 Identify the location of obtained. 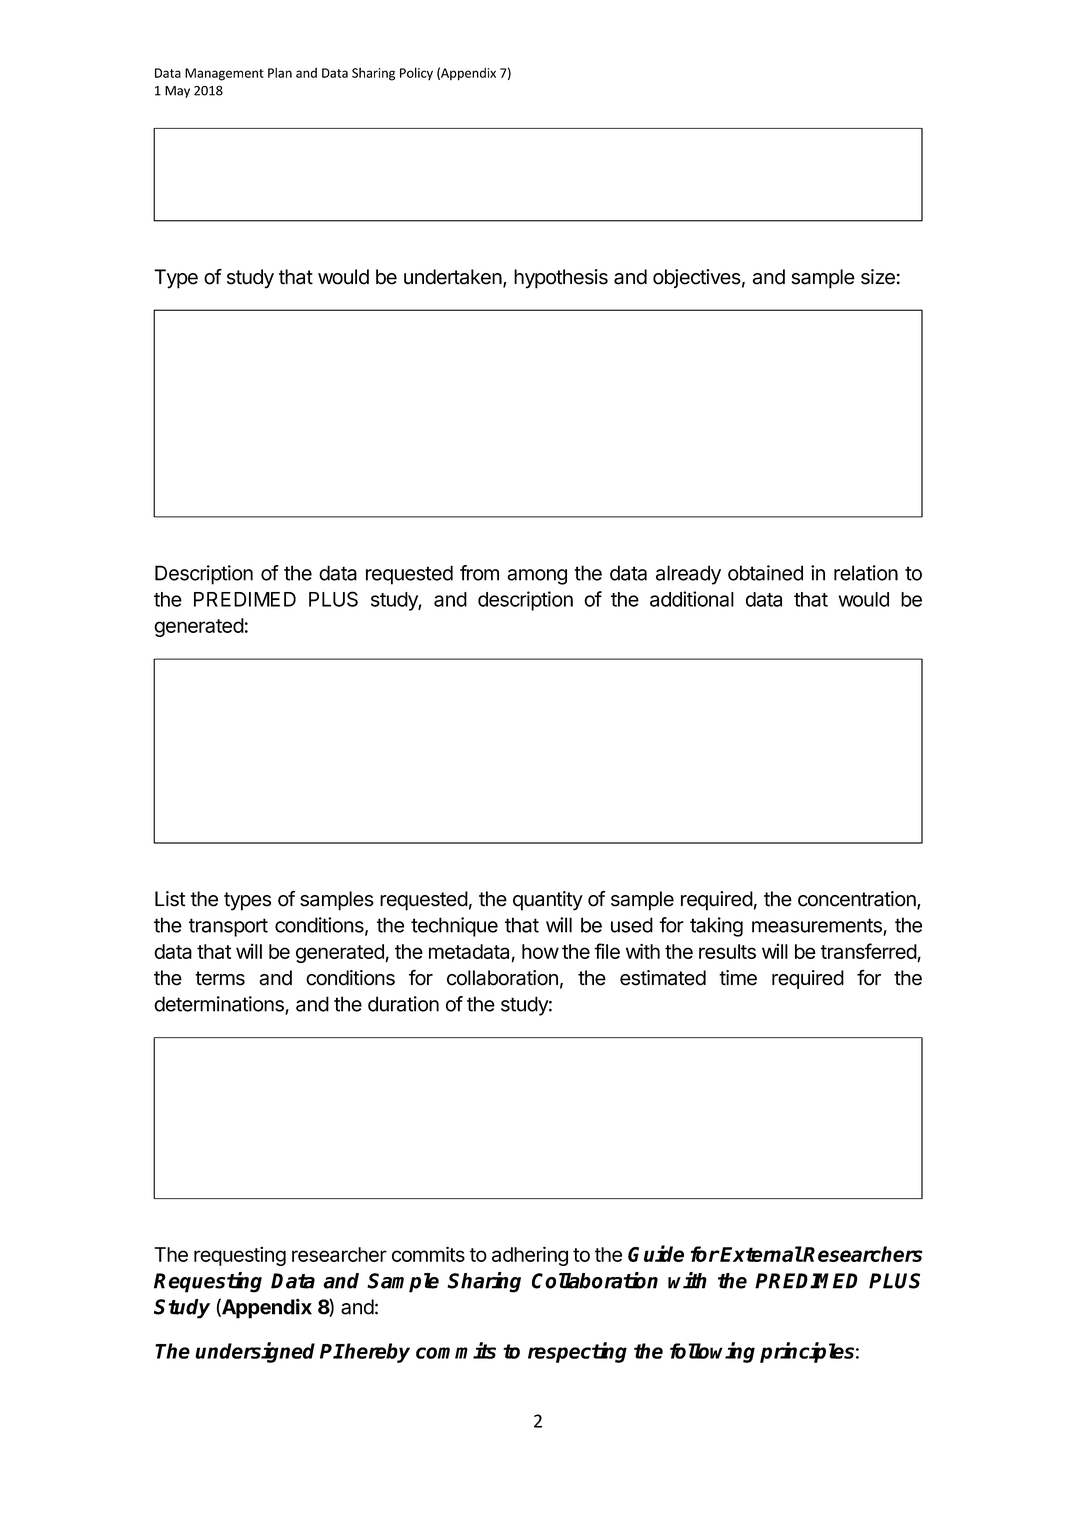
(765, 573).
